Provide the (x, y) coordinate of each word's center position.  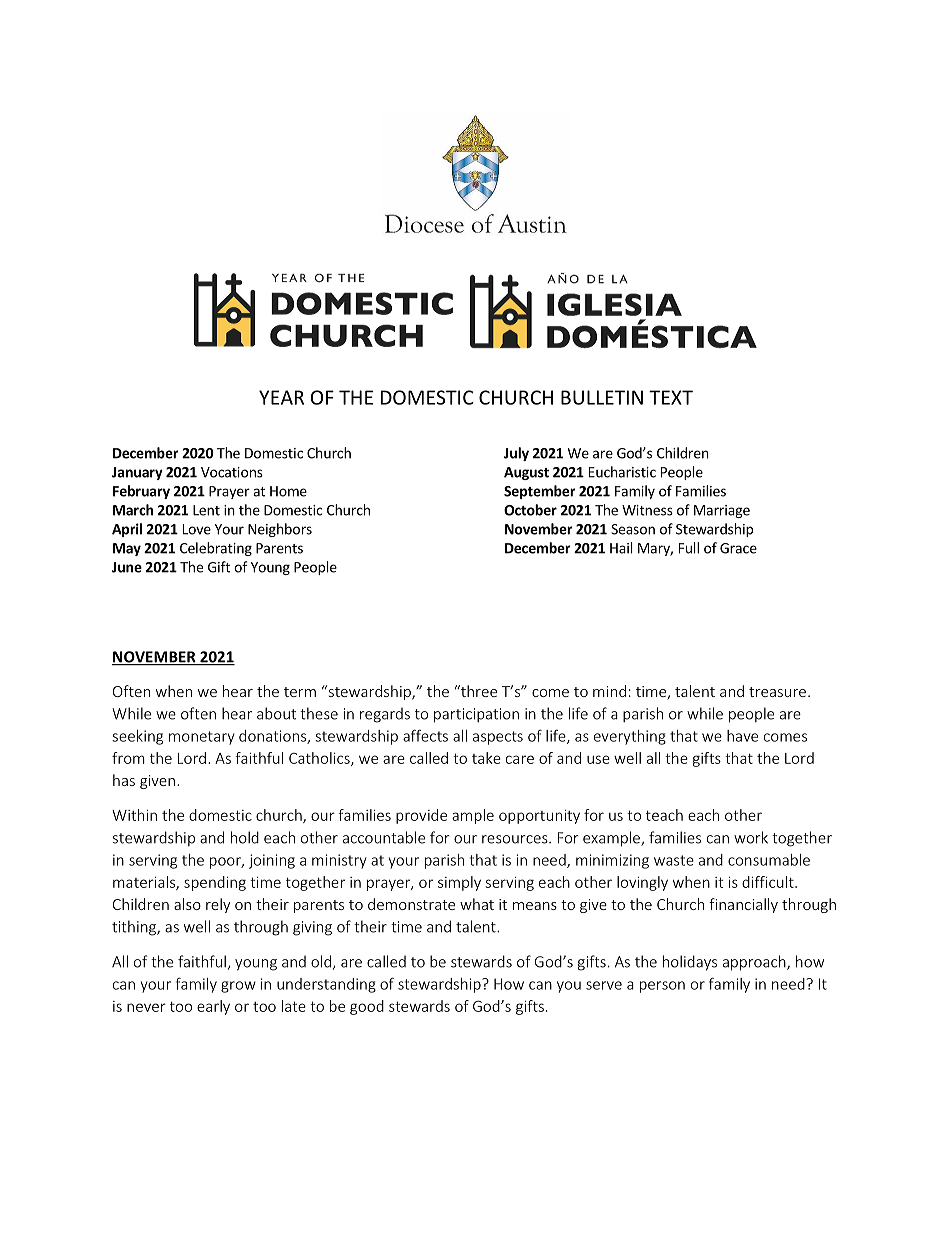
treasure (777, 692)
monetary (202, 738)
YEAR (281, 397)
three (478, 691)
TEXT (671, 397)
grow (238, 987)
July (516, 454)
